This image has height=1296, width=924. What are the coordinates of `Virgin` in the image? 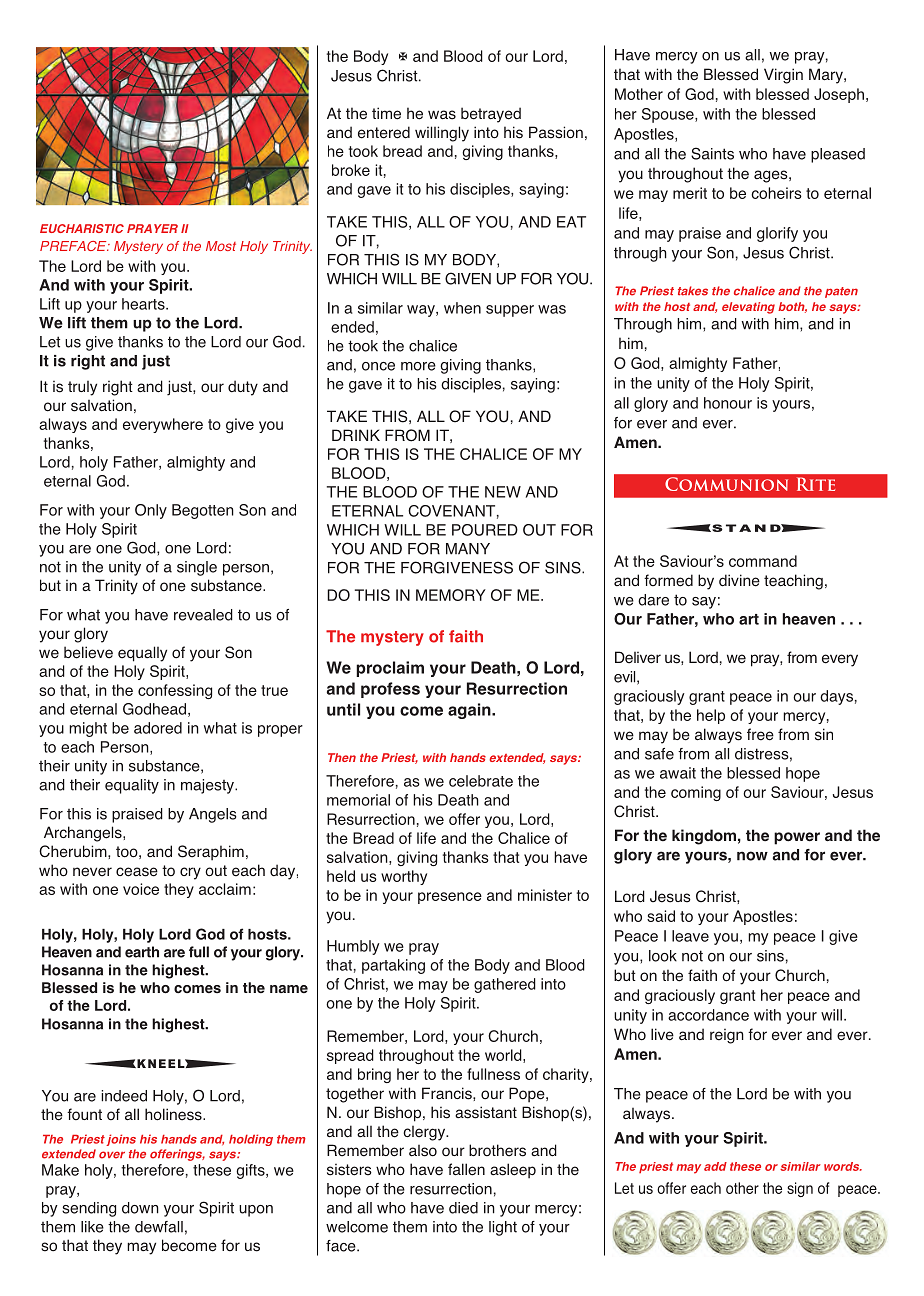 It's located at (783, 76).
